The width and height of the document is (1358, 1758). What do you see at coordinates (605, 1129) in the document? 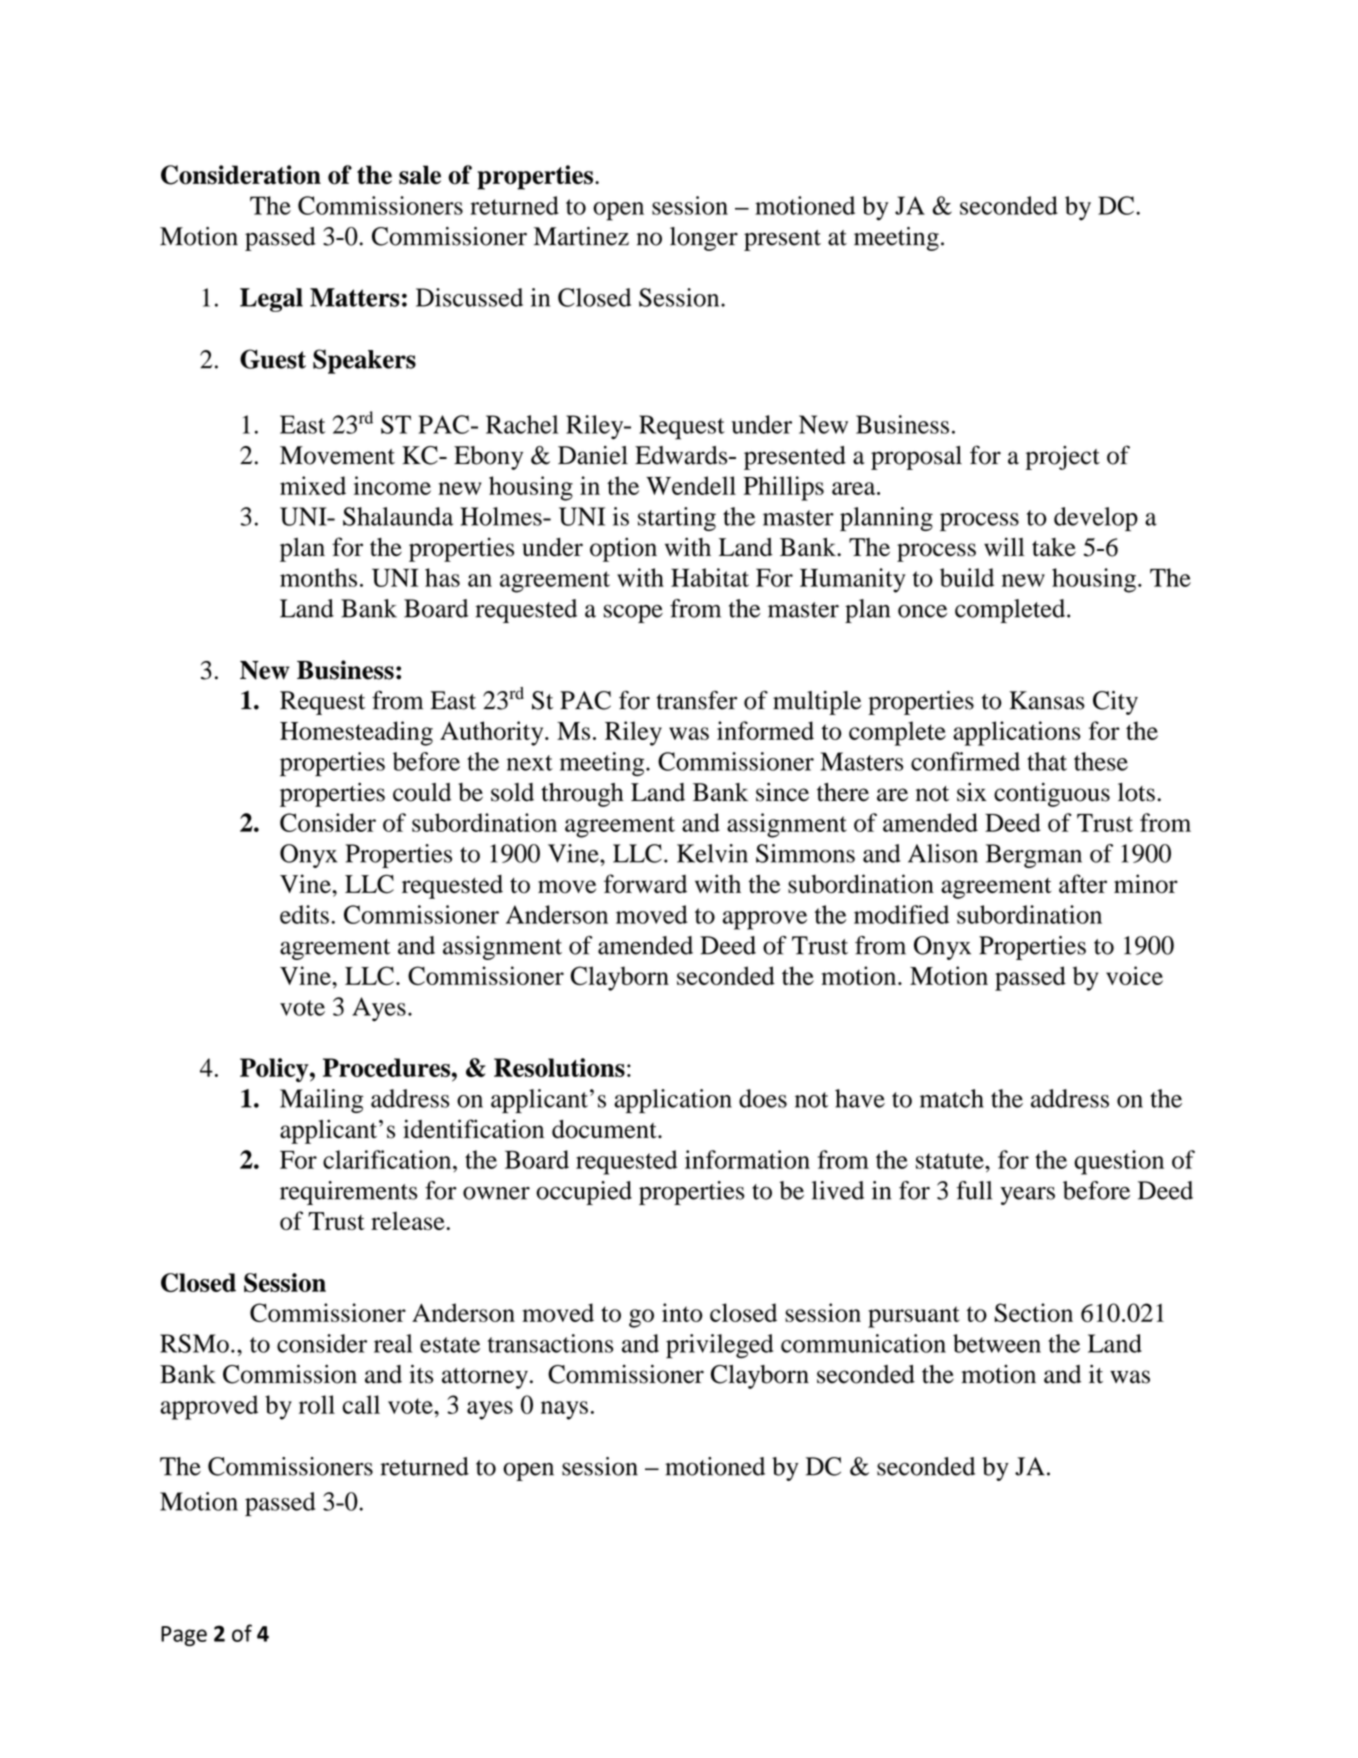
I see `document` at bounding box center [605, 1129].
